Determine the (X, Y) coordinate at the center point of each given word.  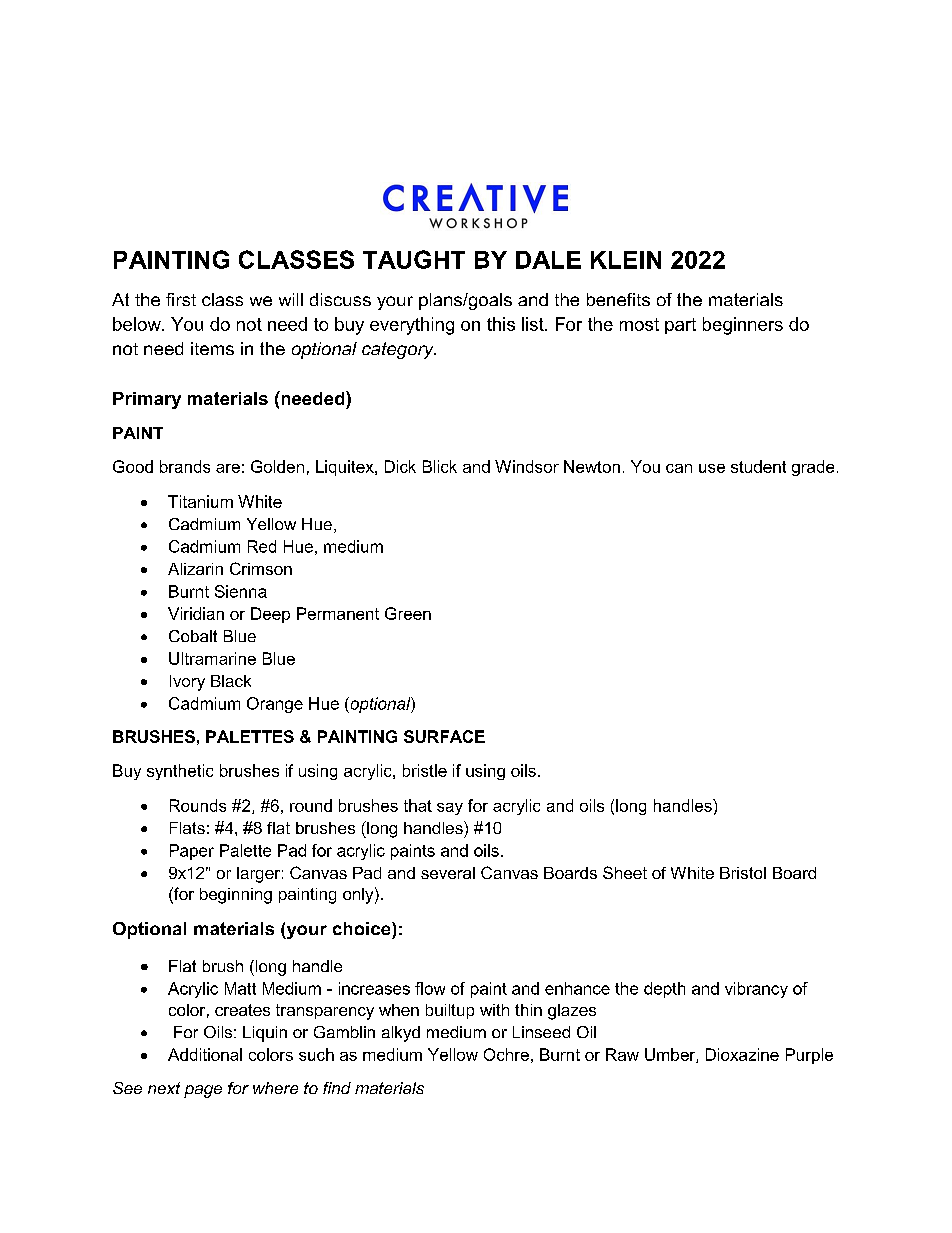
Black (231, 681)
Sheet (625, 872)
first (181, 299)
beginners (743, 326)
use (712, 468)
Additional (205, 1054)
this (501, 324)
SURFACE (444, 736)
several (448, 873)
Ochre (506, 1054)
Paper (192, 852)
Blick (440, 466)
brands (185, 466)
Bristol (743, 873)
